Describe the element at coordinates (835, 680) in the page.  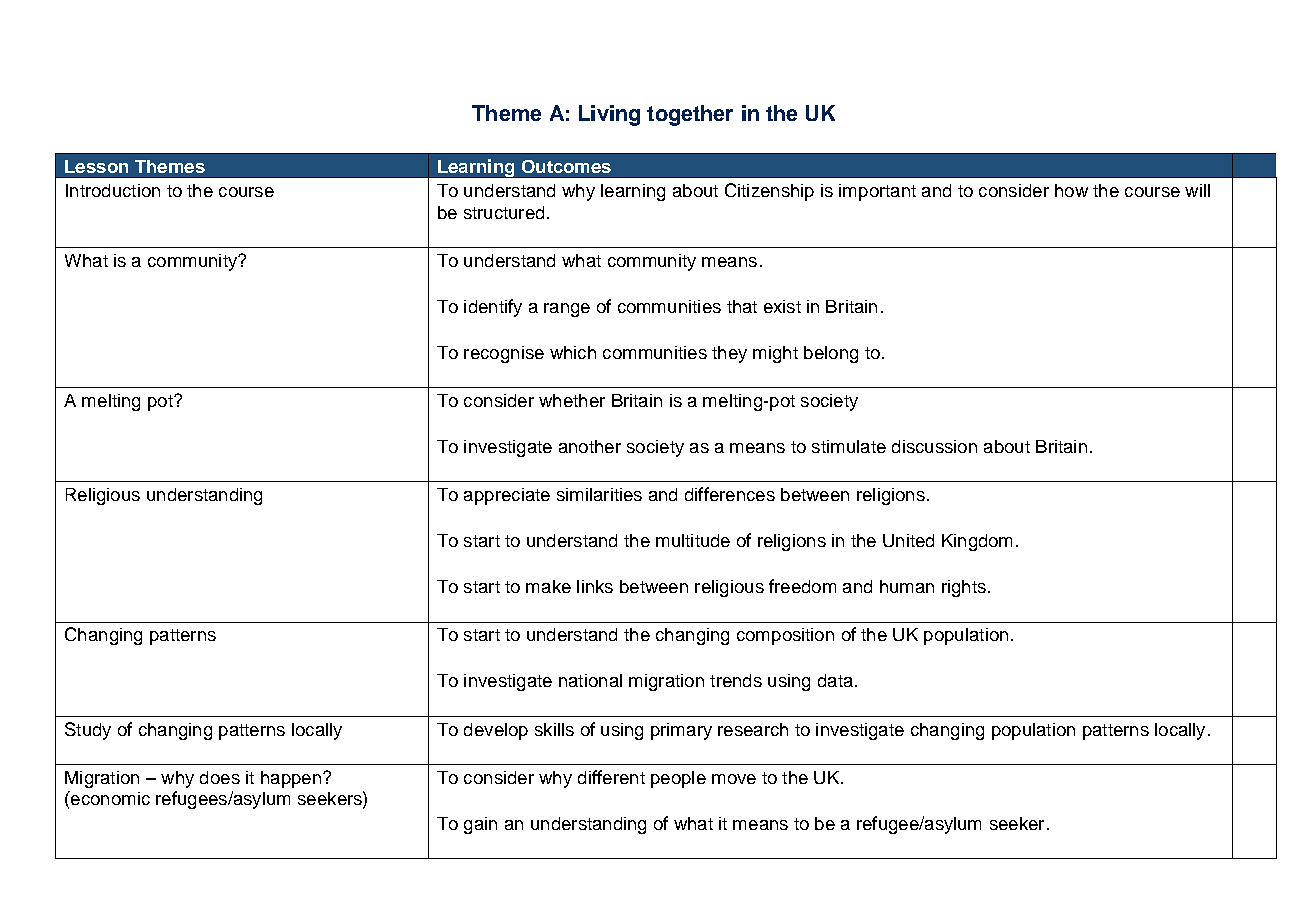
I see `data` at that location.
